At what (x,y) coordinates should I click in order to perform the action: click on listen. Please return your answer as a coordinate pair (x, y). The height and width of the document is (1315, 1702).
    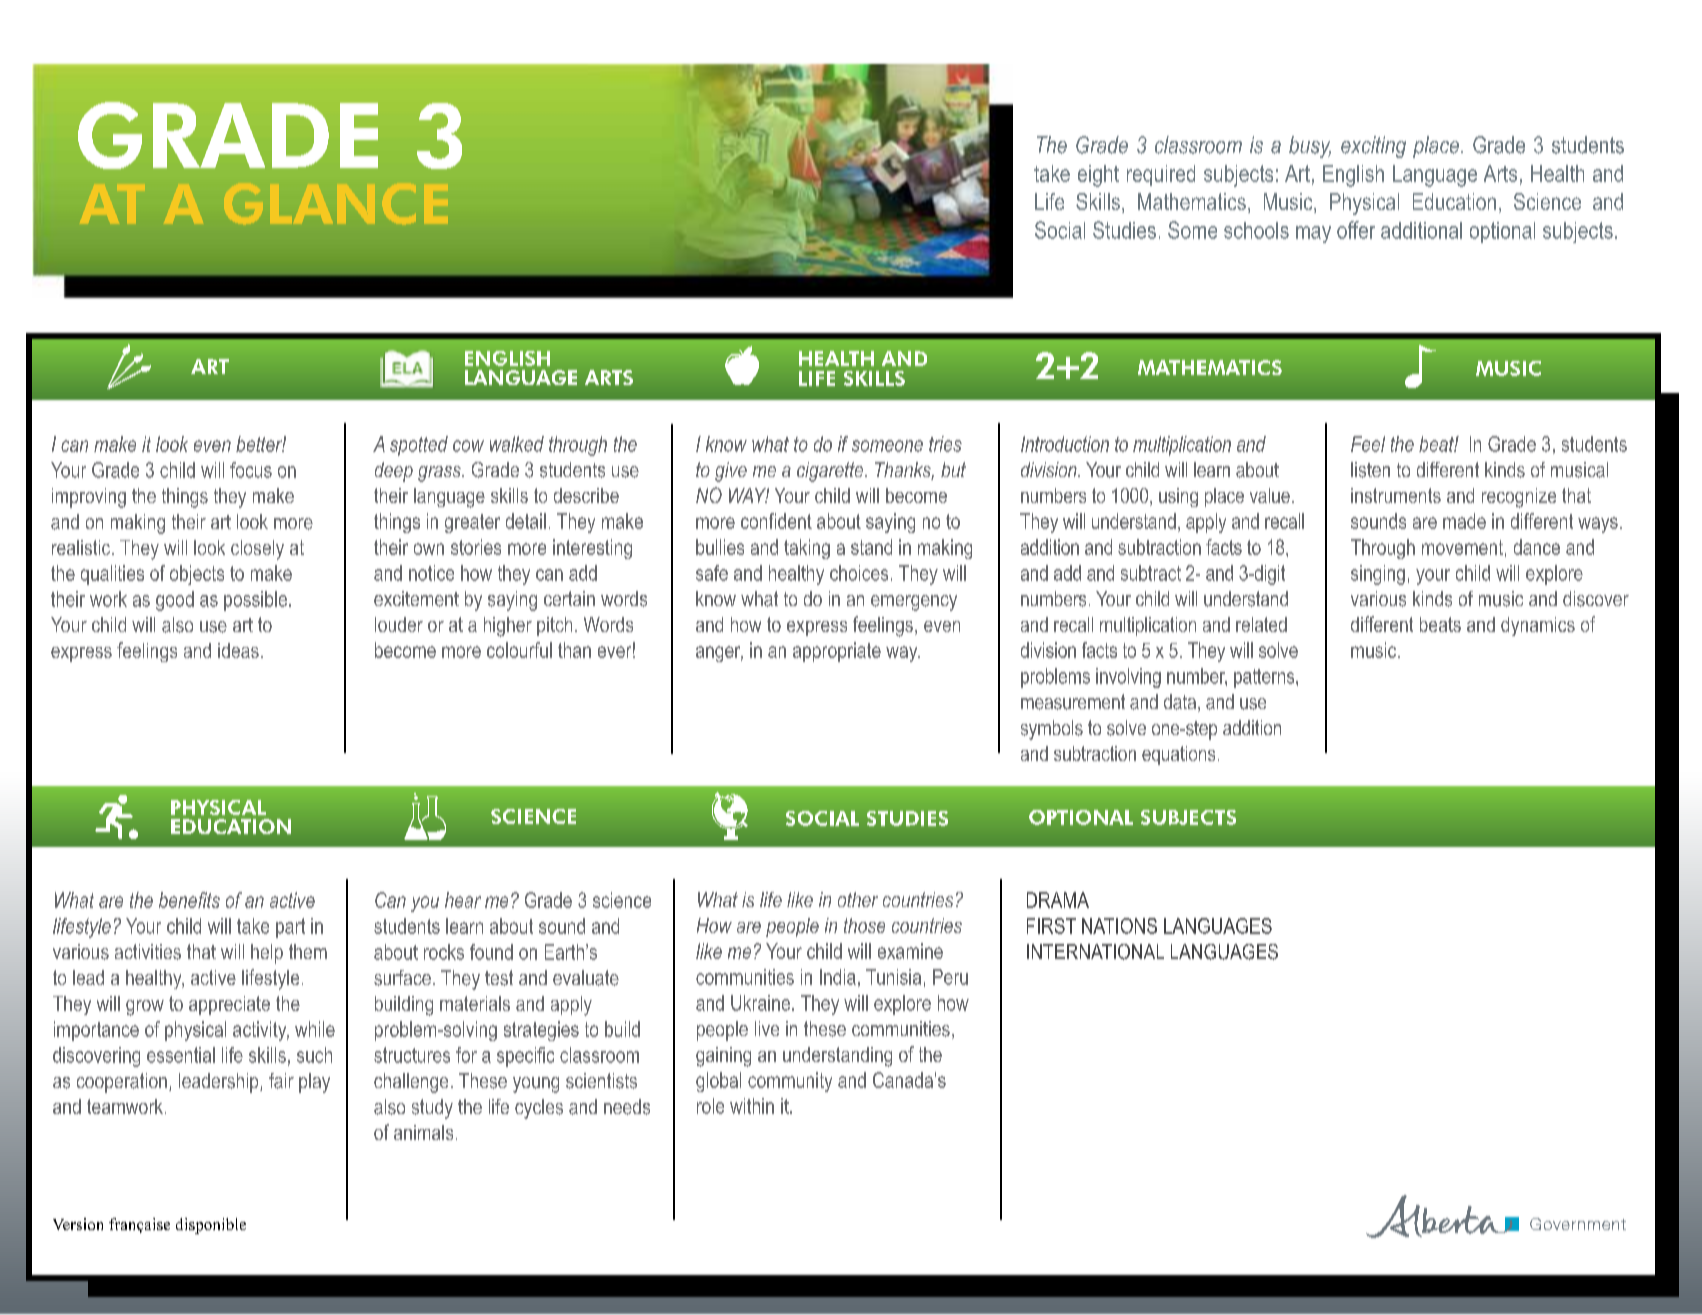
    Looking at the image, I should click on (1370, 470).
